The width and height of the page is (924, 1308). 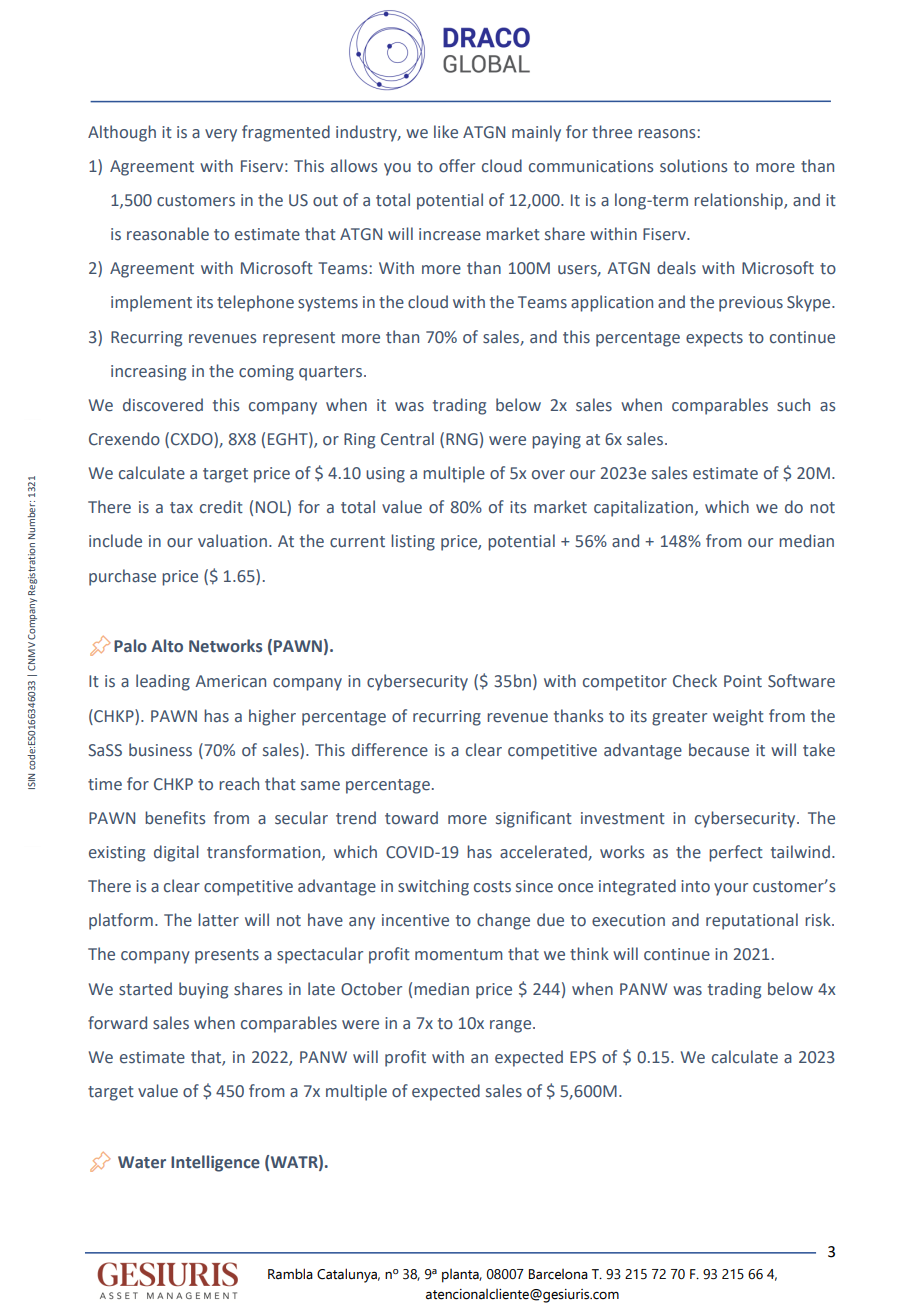 I want to click on weight, so click(x=738, y=717).
